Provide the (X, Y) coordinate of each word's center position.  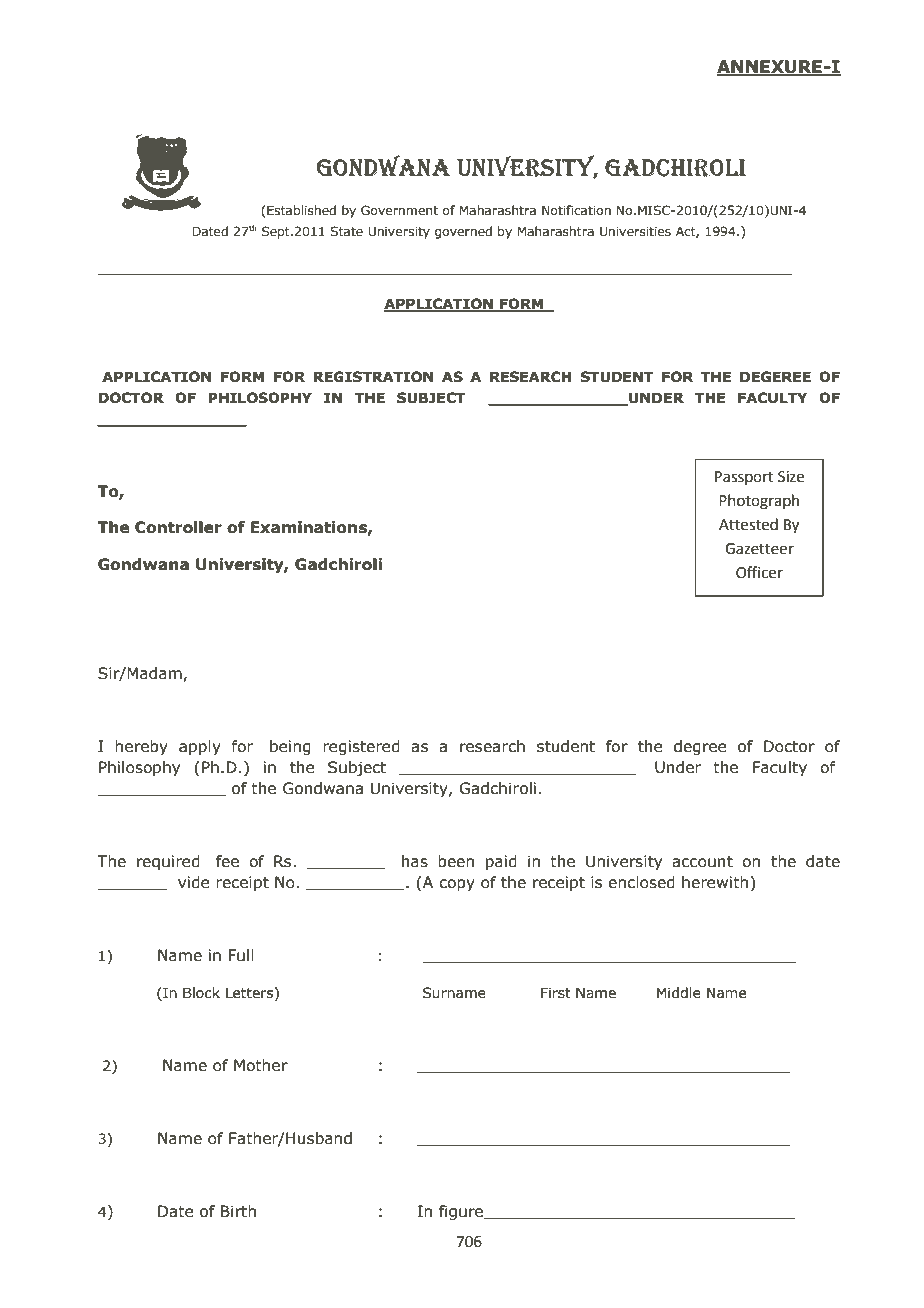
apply (200, 747)
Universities (635, 231)
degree (700, 747)
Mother (261, 1065)
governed (463, 232)
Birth (238, 1211)
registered (361, 747)
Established (301, 210)
